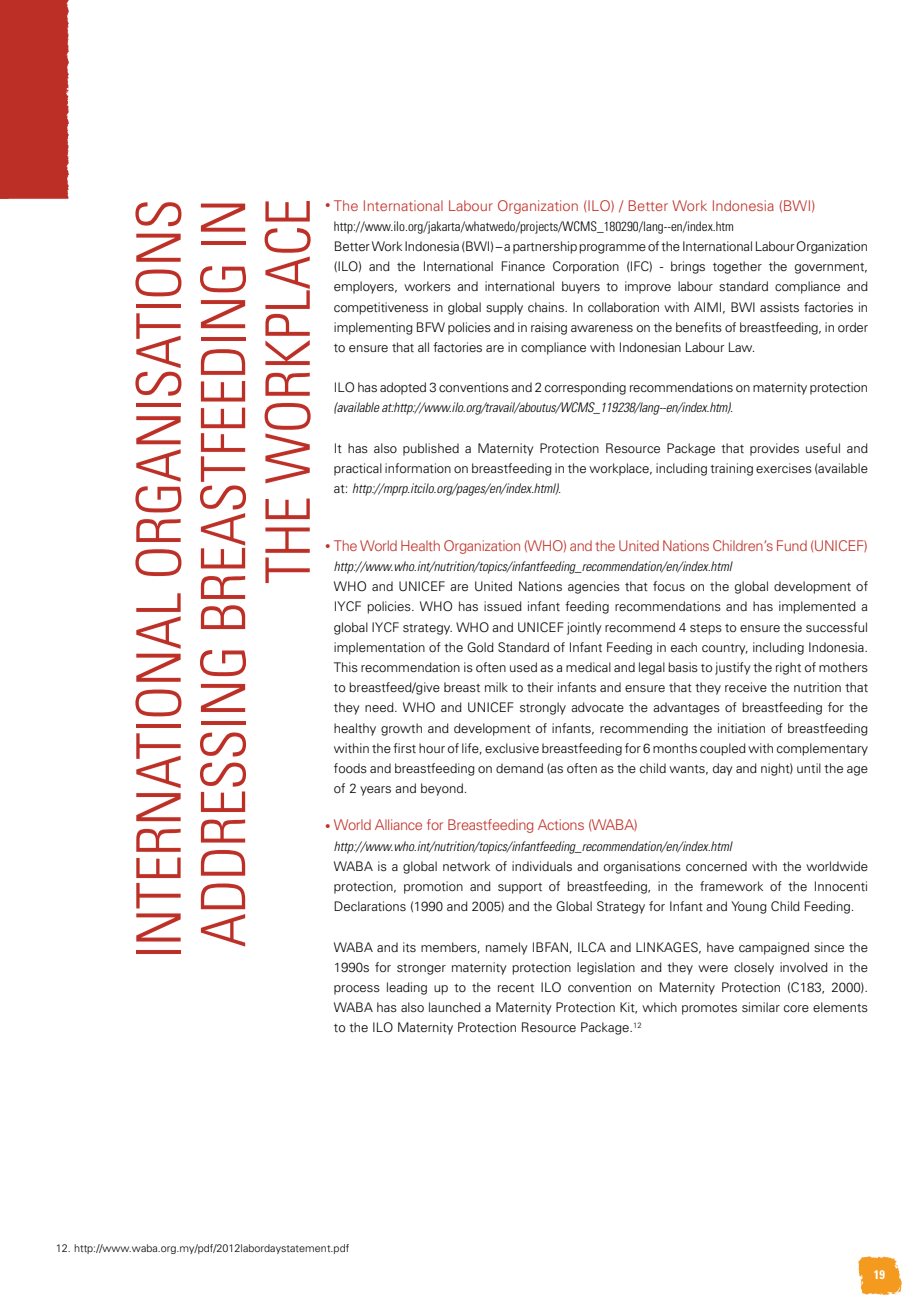 The width and height of the image is (924, 1308). I want to click on agencies, so click(594, 587).
